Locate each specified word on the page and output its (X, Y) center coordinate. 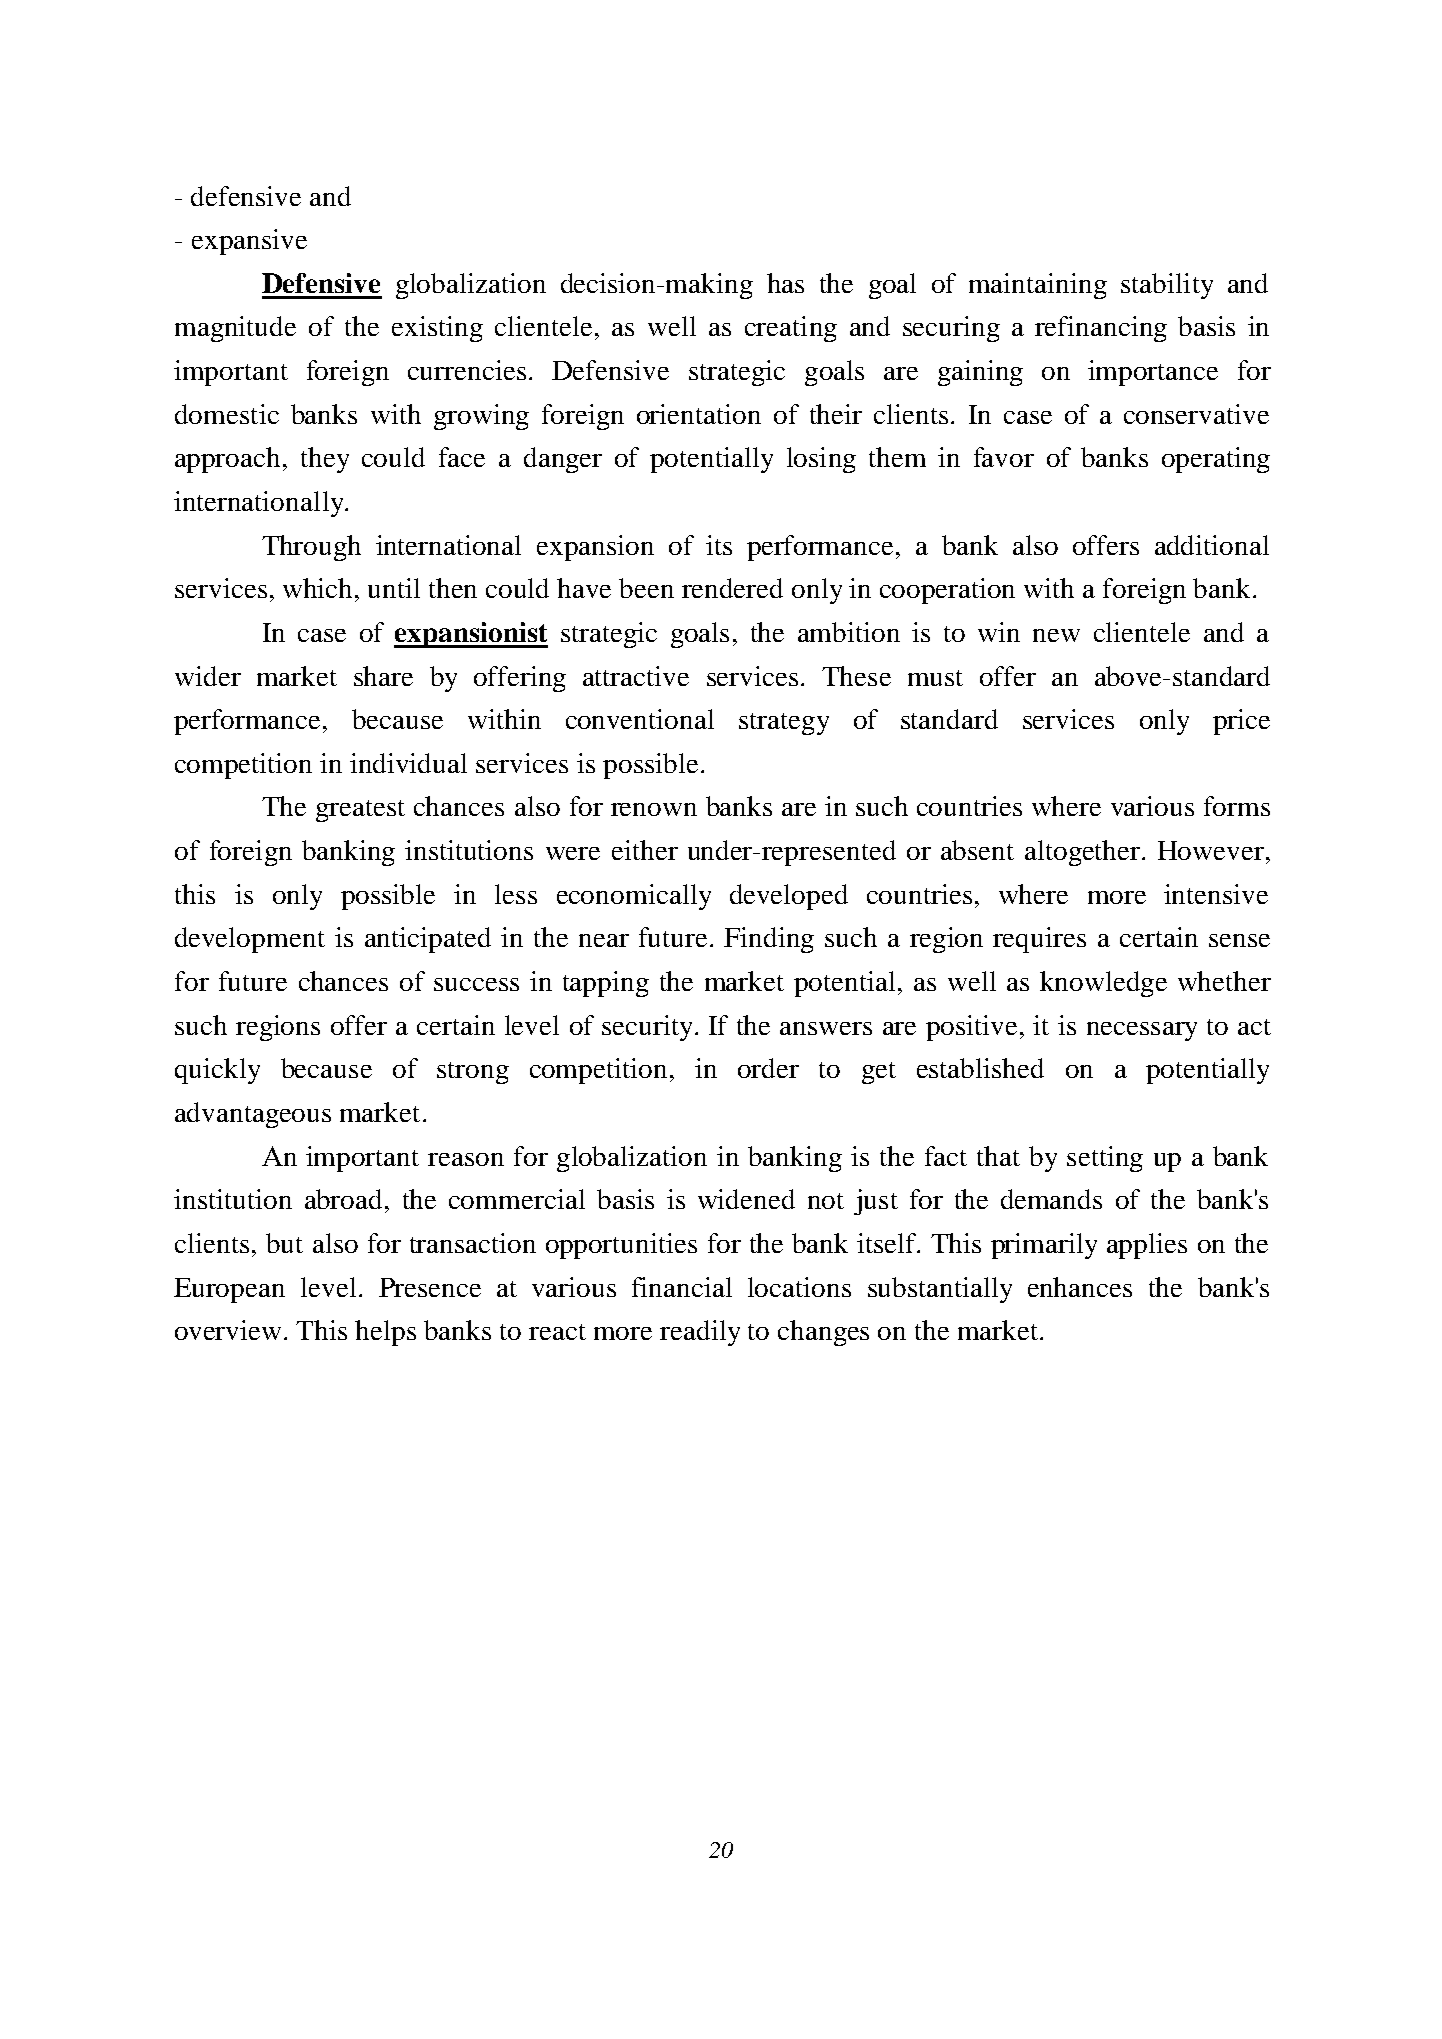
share (383, 676)
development (250, 940)
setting (1105, 1159)
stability (1167, 286)
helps (385, 1333)
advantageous (253, 1115)
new (1056, 635)
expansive (249, 242)
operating (1216, 460)
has (785, 283)
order (768, 1068)
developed (789, 897)
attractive (636, 676)
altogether (1084, 853)
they (325, 460)
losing (821, 460)
